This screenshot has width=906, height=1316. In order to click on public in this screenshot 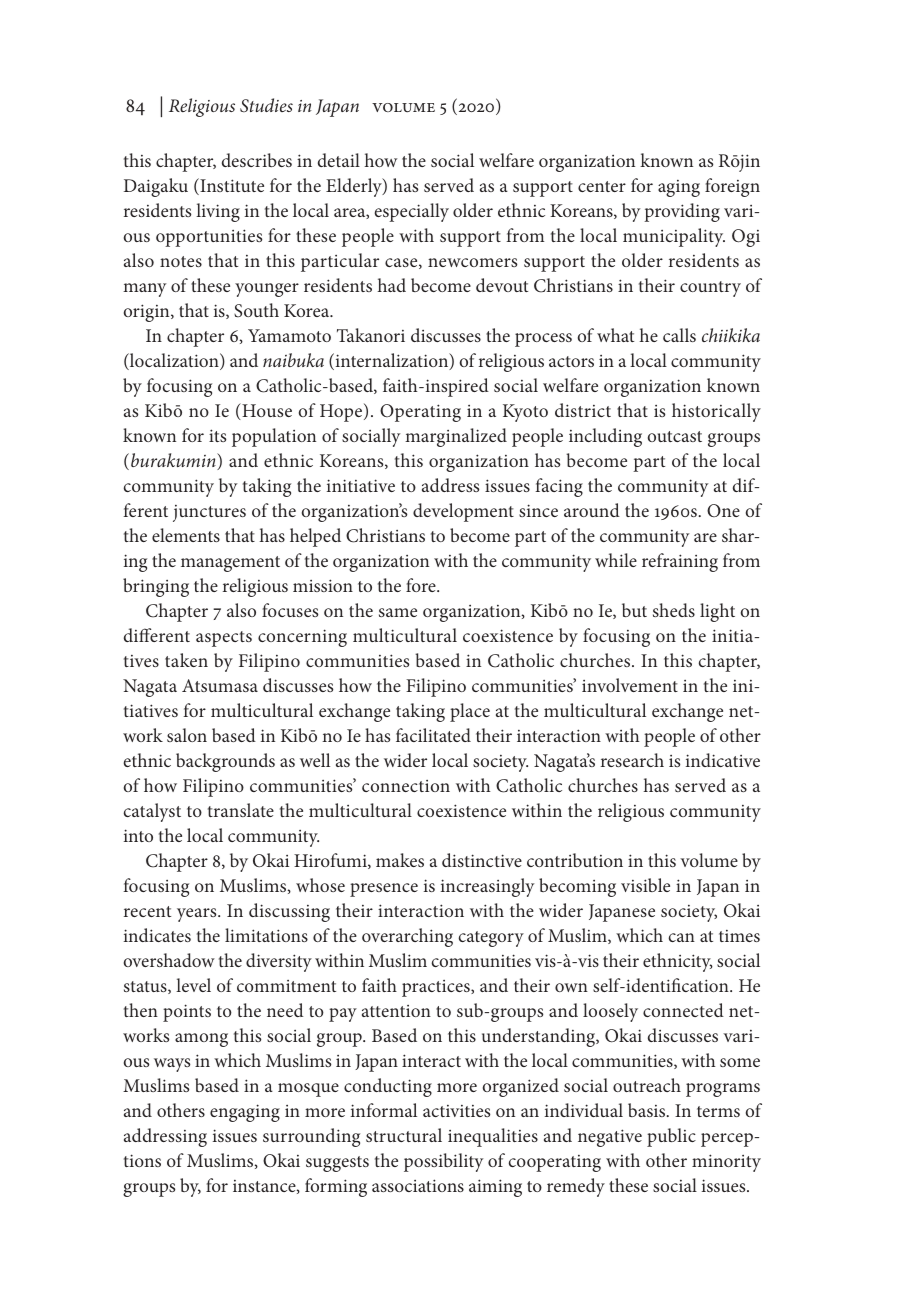, I will do `click(671, 1137)`.
